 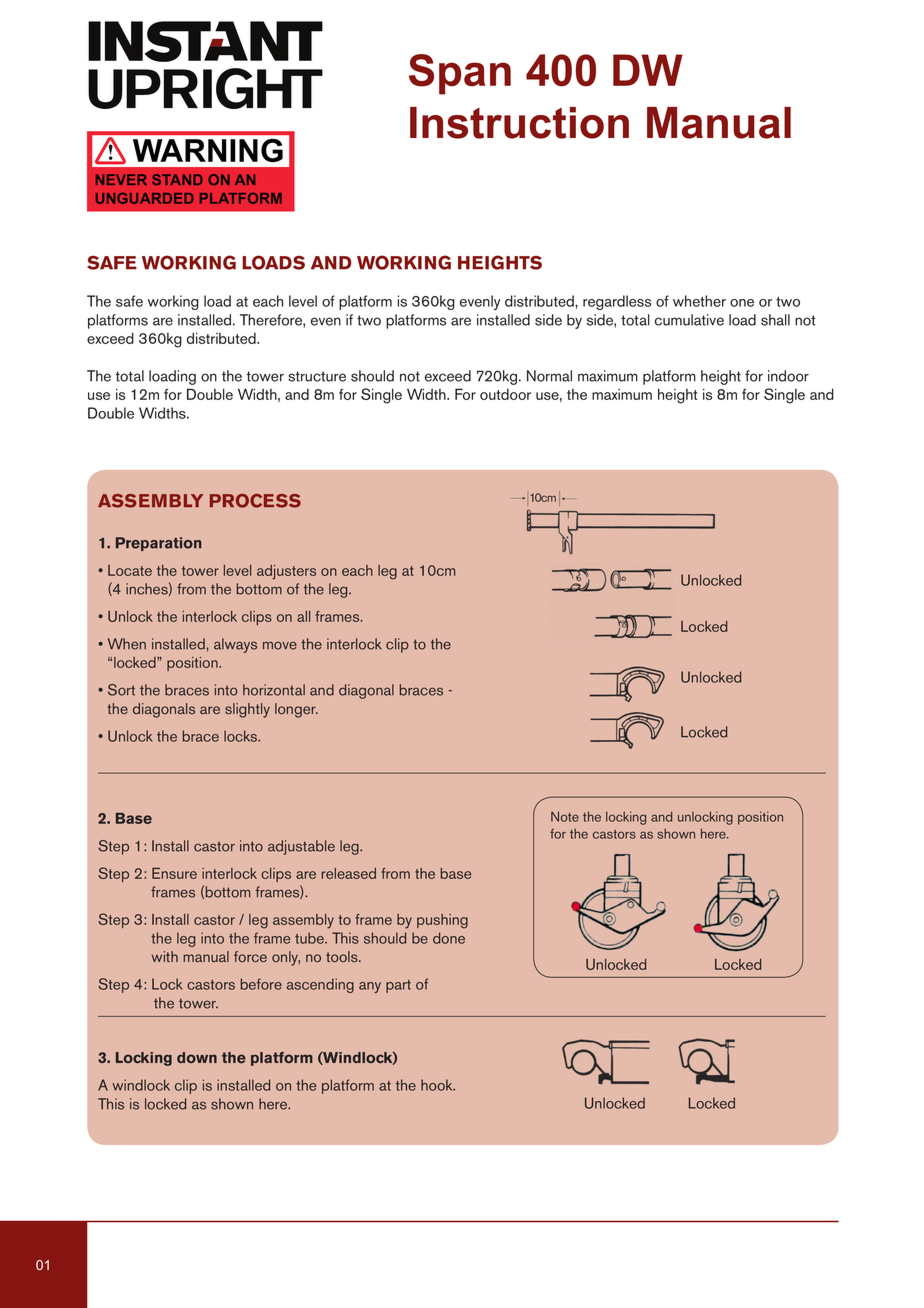 What do you see at coordinates (174, 873) in the image?
I see `Ensure` at bounding box center [174, 873].
